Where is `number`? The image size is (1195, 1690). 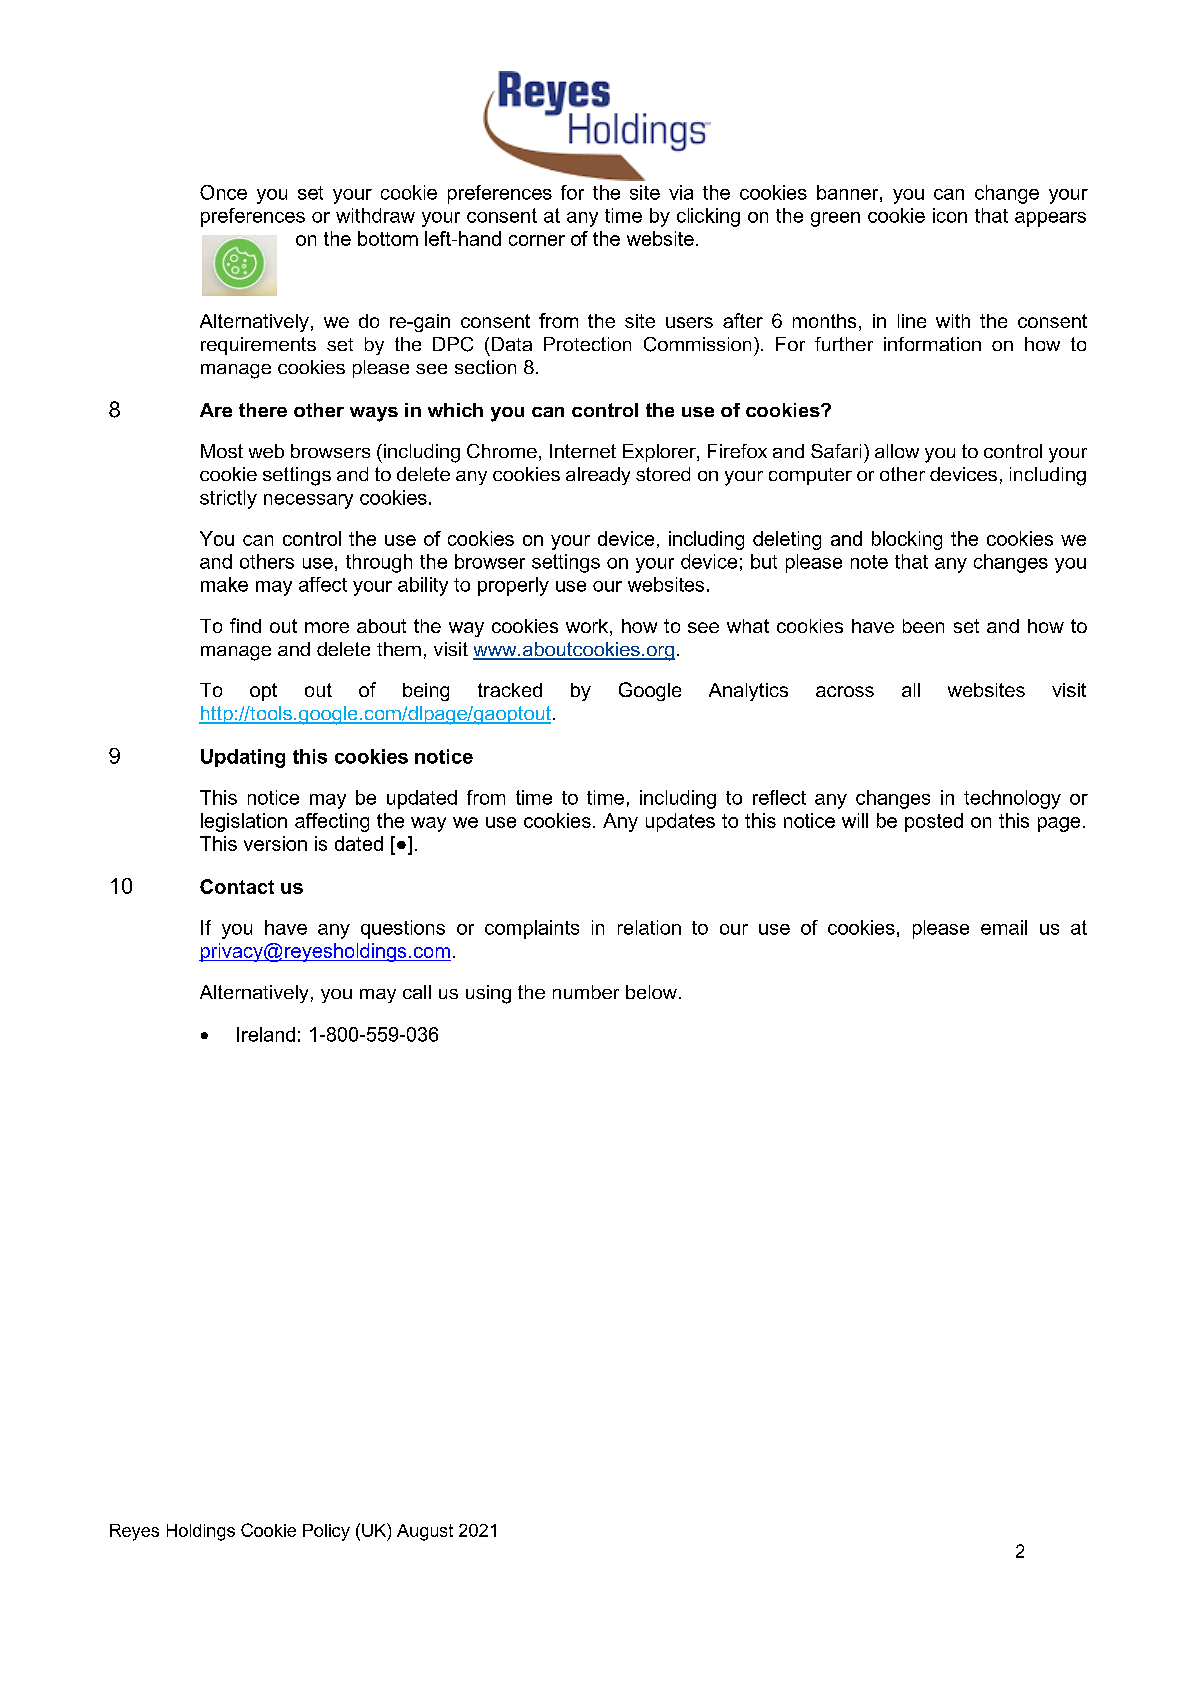 number is located at coordinates (586, 992).
